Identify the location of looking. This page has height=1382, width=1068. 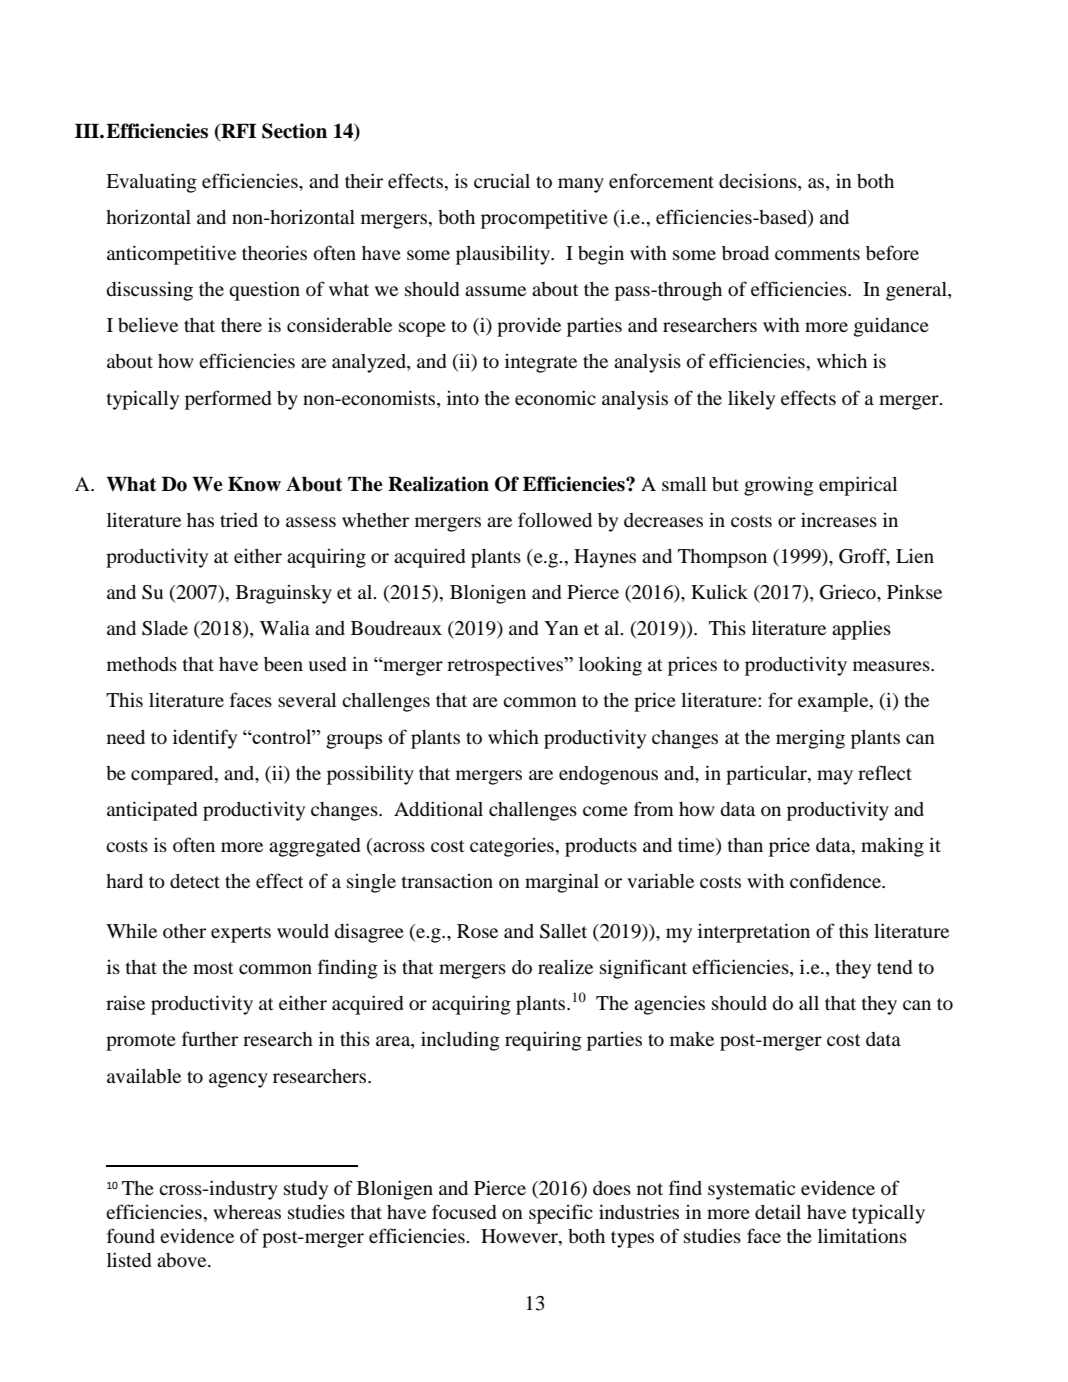
(610, 666).
